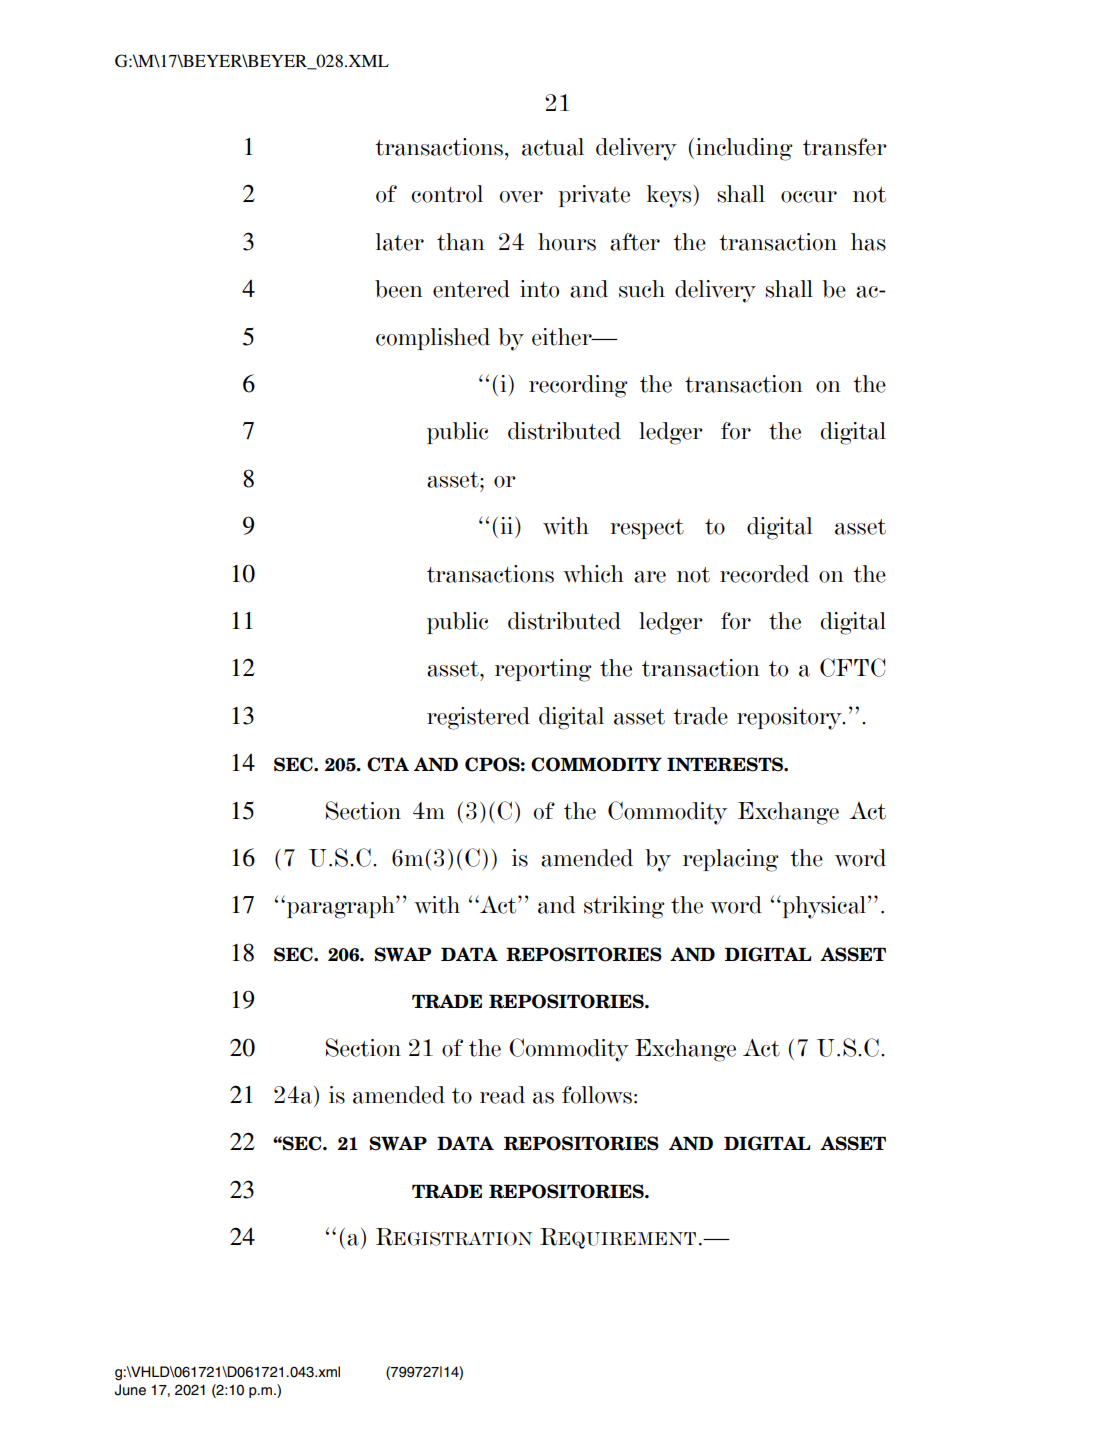 The height and width of the page is (1444, 1116). I want to click on over, so click(521, 197).
